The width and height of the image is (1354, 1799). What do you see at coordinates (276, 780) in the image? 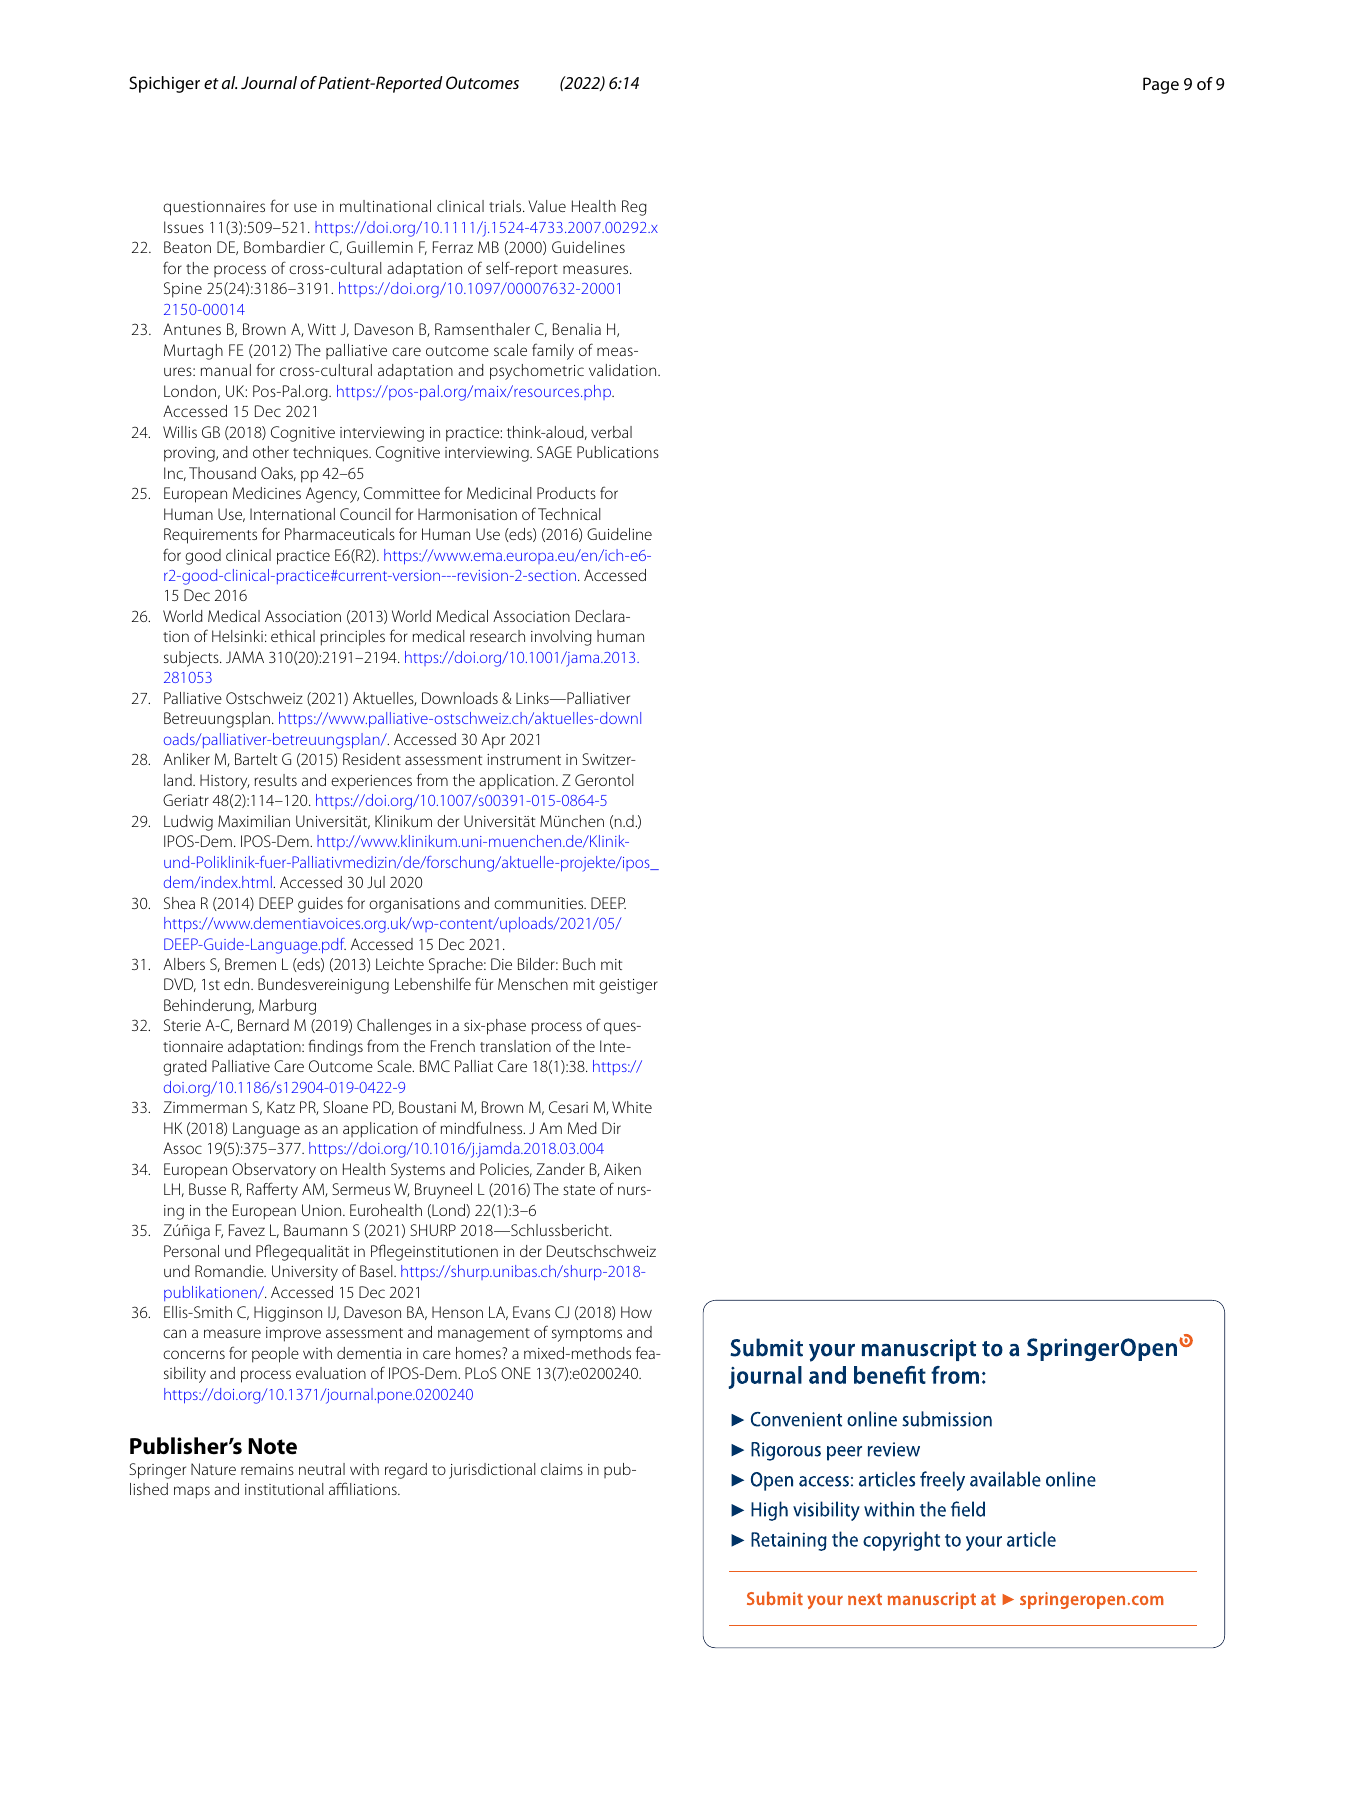
I see `results` at bounding box center [276, 780].
